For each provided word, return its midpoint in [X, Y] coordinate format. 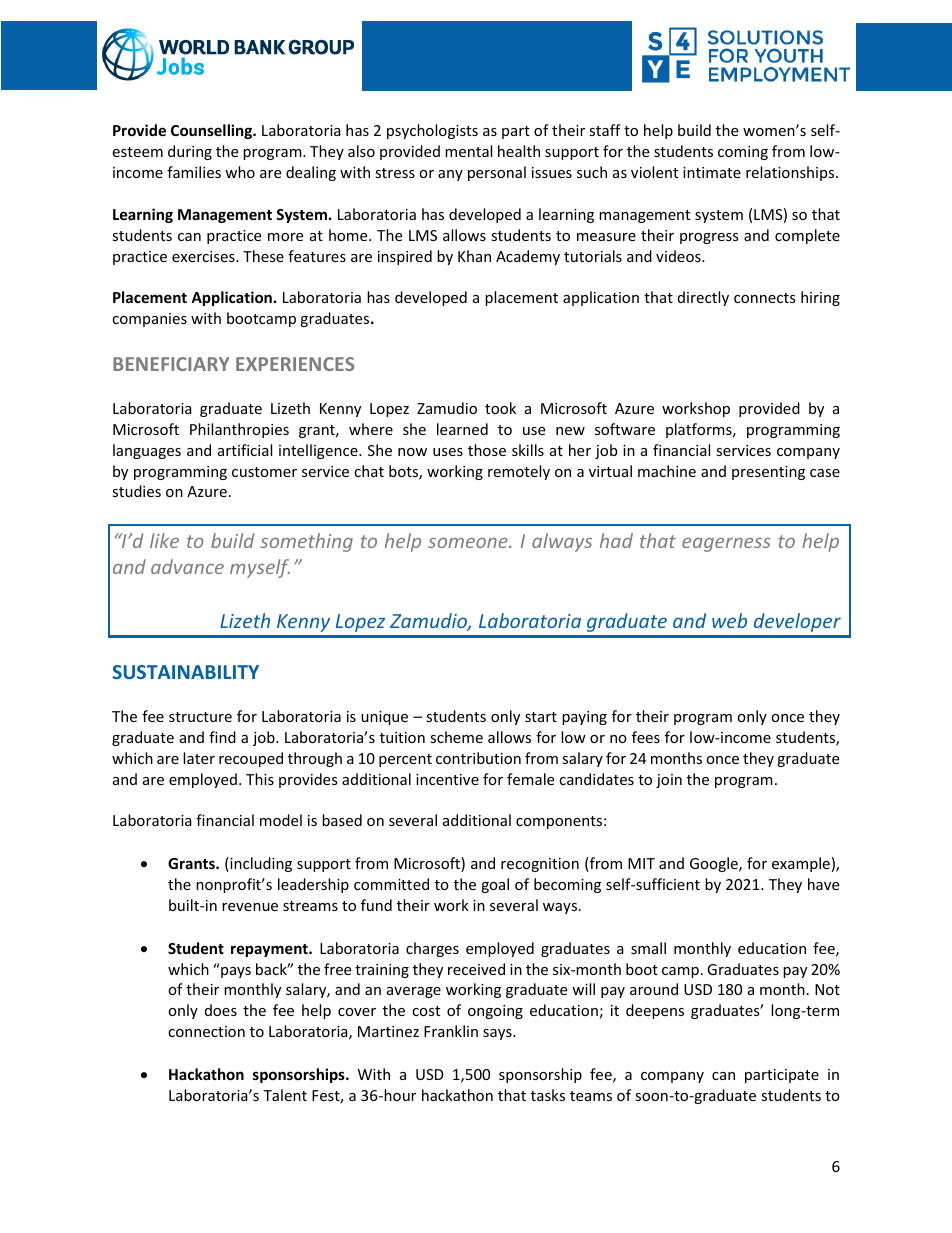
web [729, 620]
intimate [712, 172]
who [240, 172]
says [498, 1034]
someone [469, 543]
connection [206, 1031]
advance [187, 566]
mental [468, 151]
